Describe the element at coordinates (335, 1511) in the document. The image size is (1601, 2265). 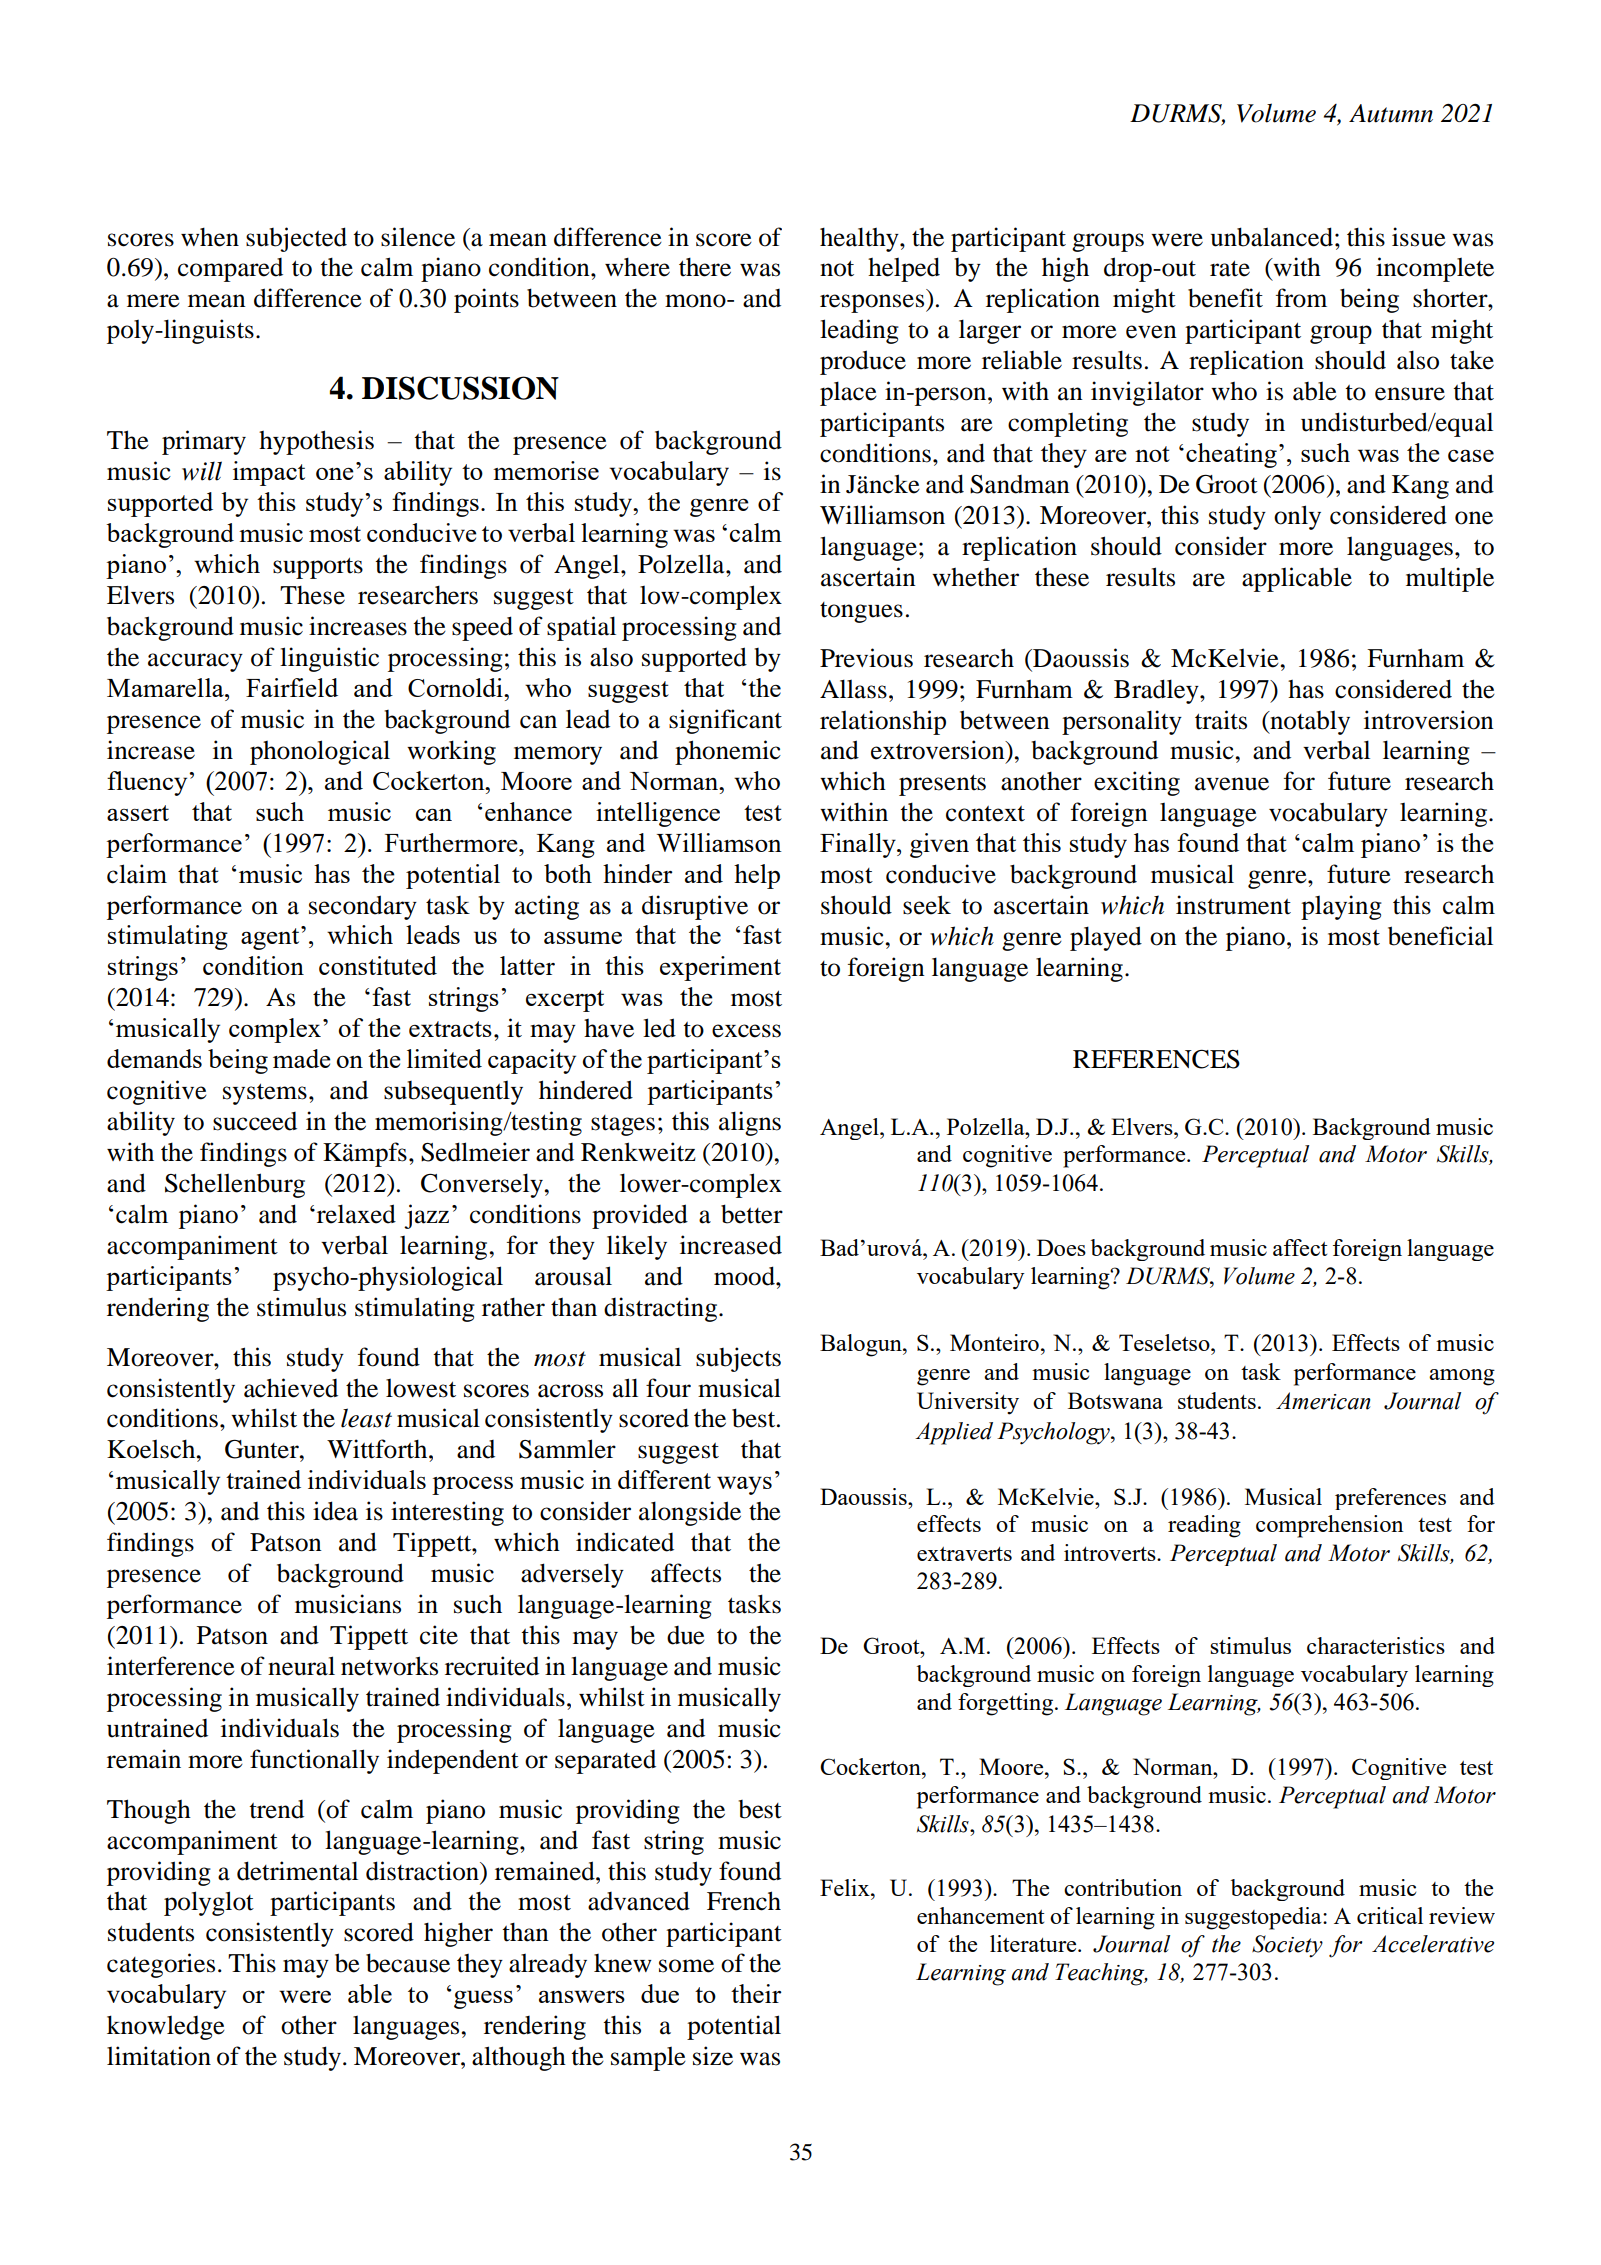
I see `idea` at that location.
